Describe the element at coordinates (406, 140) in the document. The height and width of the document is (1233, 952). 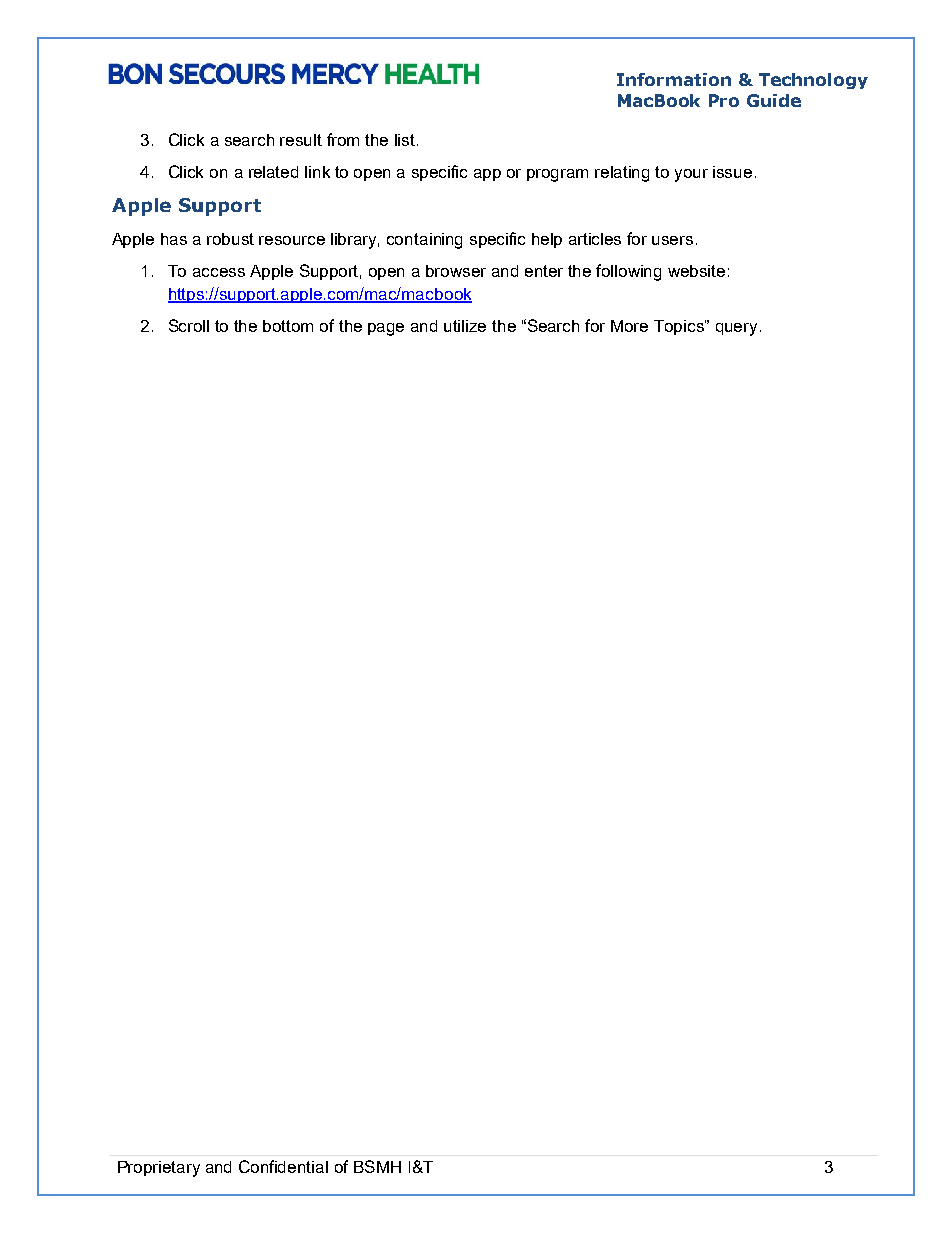
I see `list` at that location.
